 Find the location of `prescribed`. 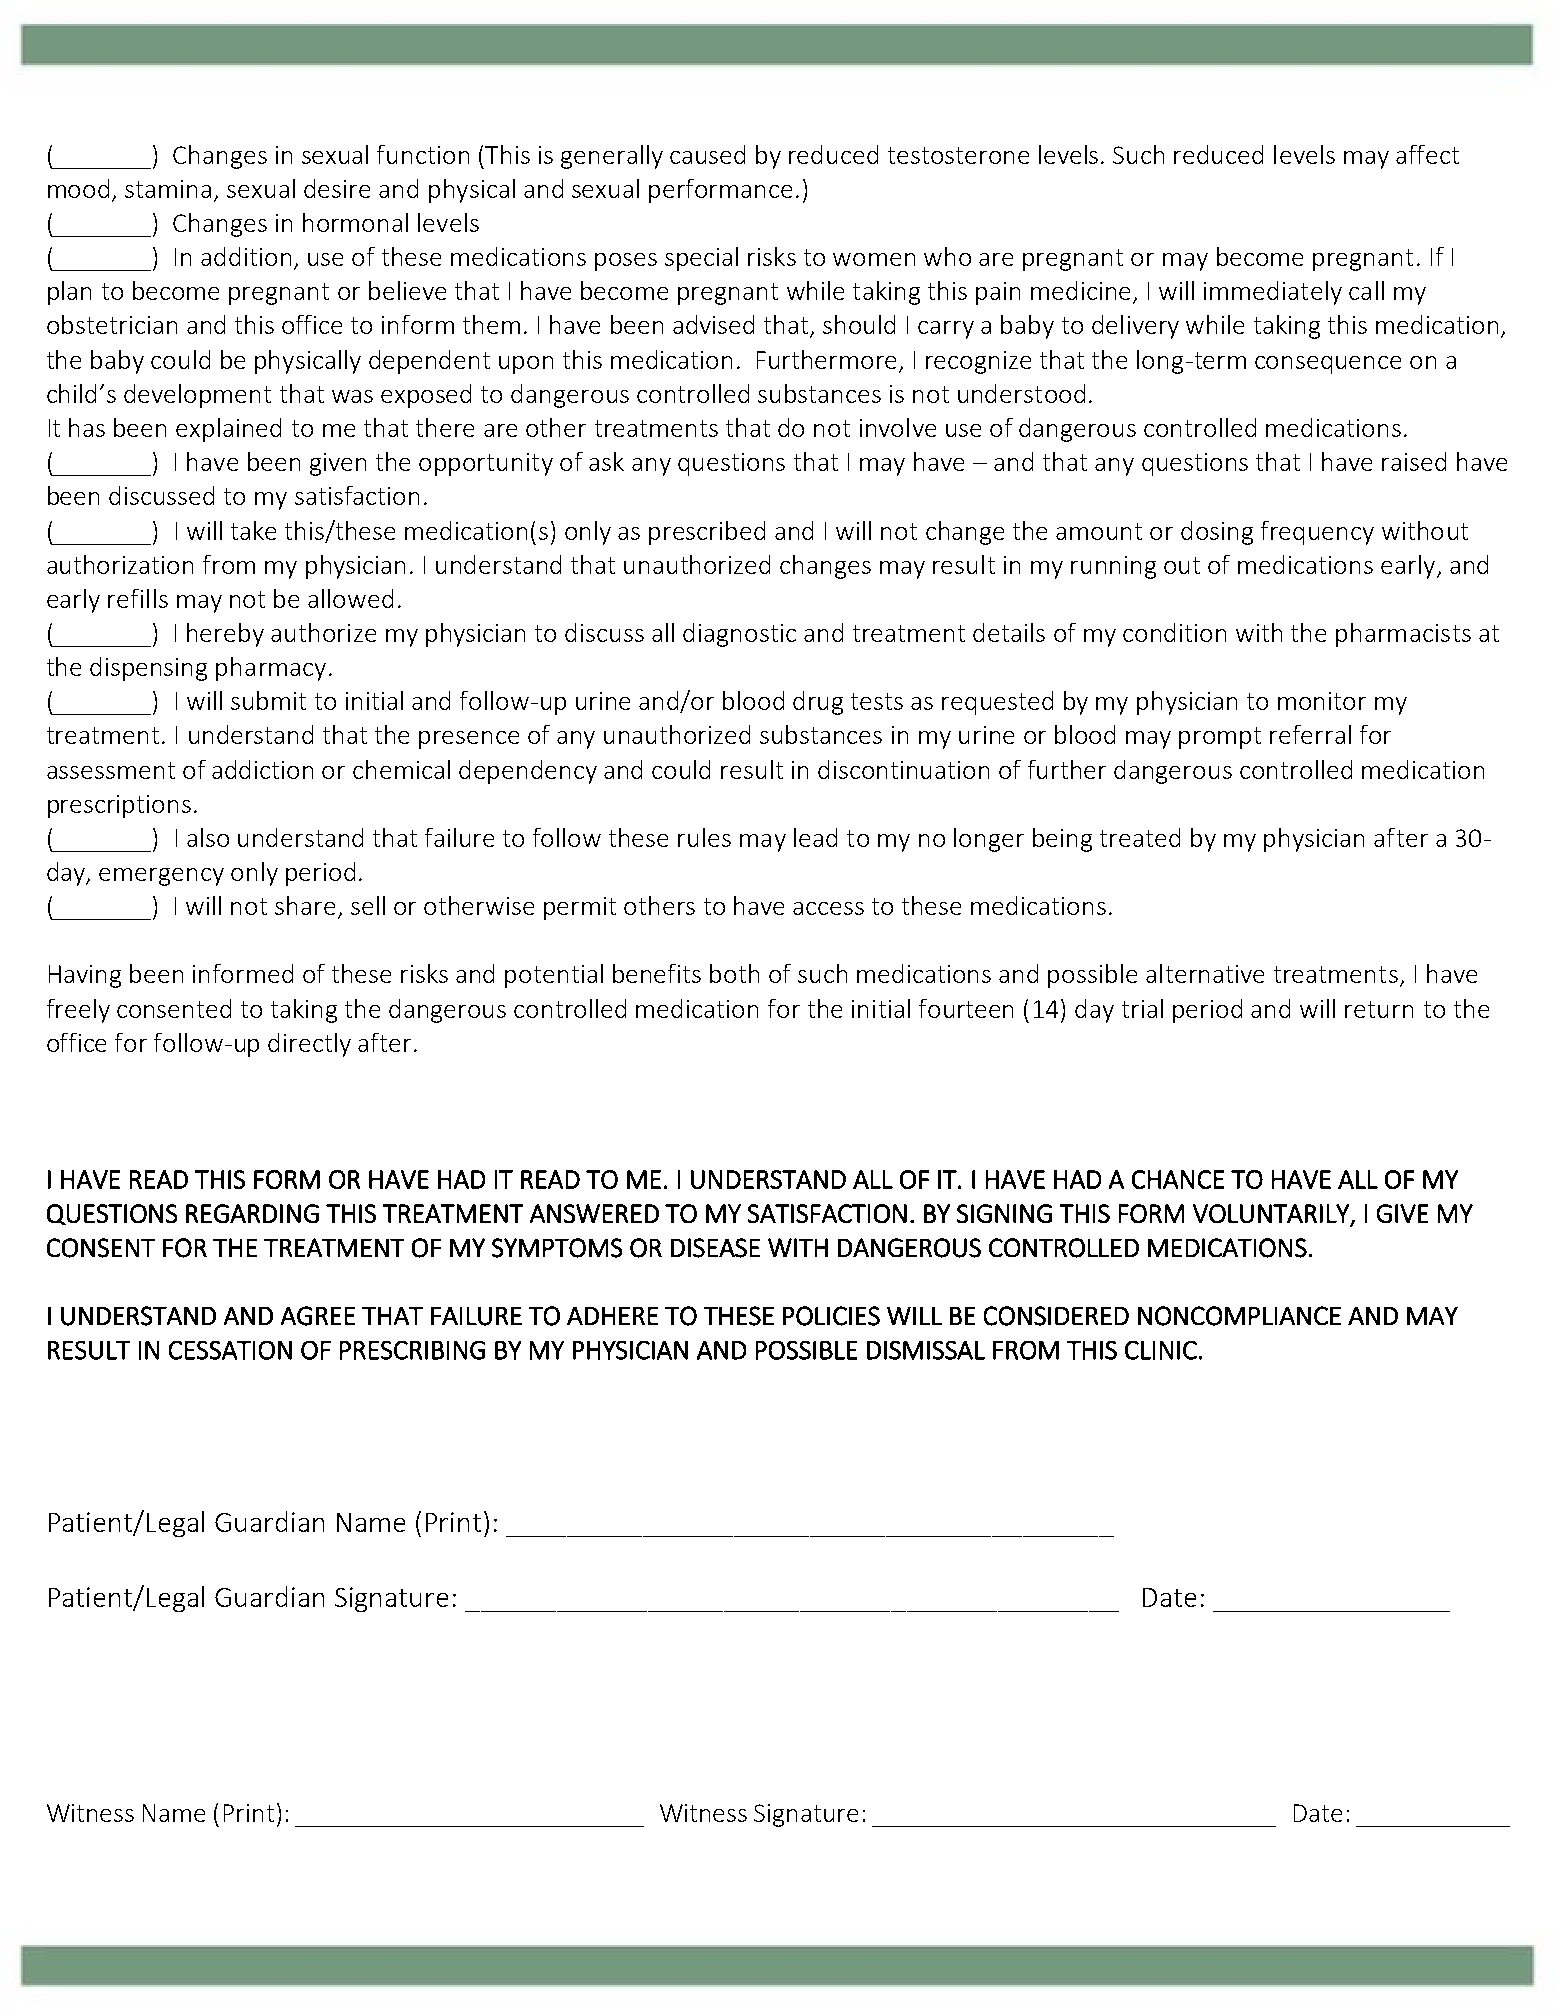

prescribed is located at coordinates (707, 533).
